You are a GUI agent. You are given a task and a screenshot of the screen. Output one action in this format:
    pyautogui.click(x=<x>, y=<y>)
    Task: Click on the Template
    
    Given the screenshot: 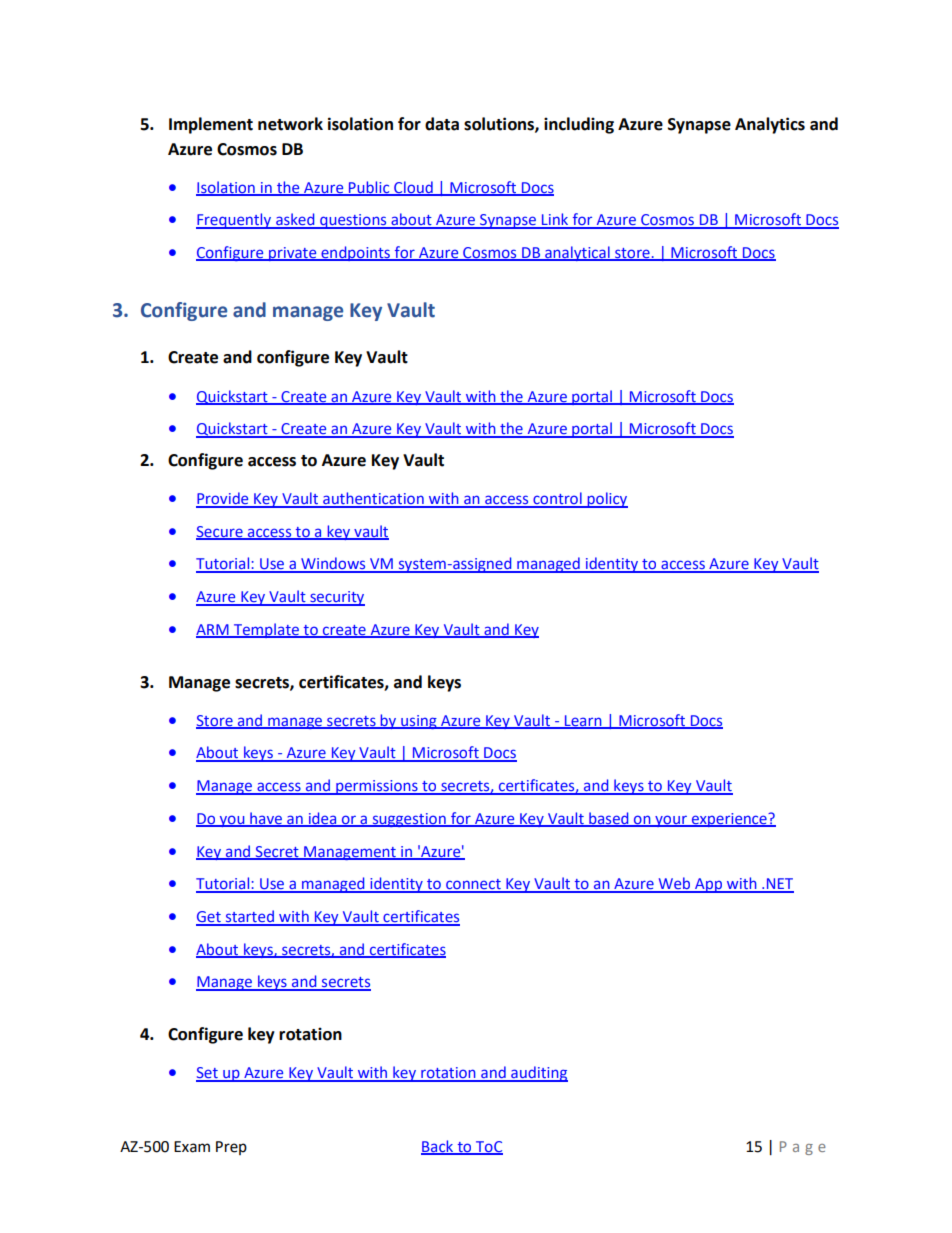 What is the action you would take?
    pyautogui.click(x=266, y=630)
